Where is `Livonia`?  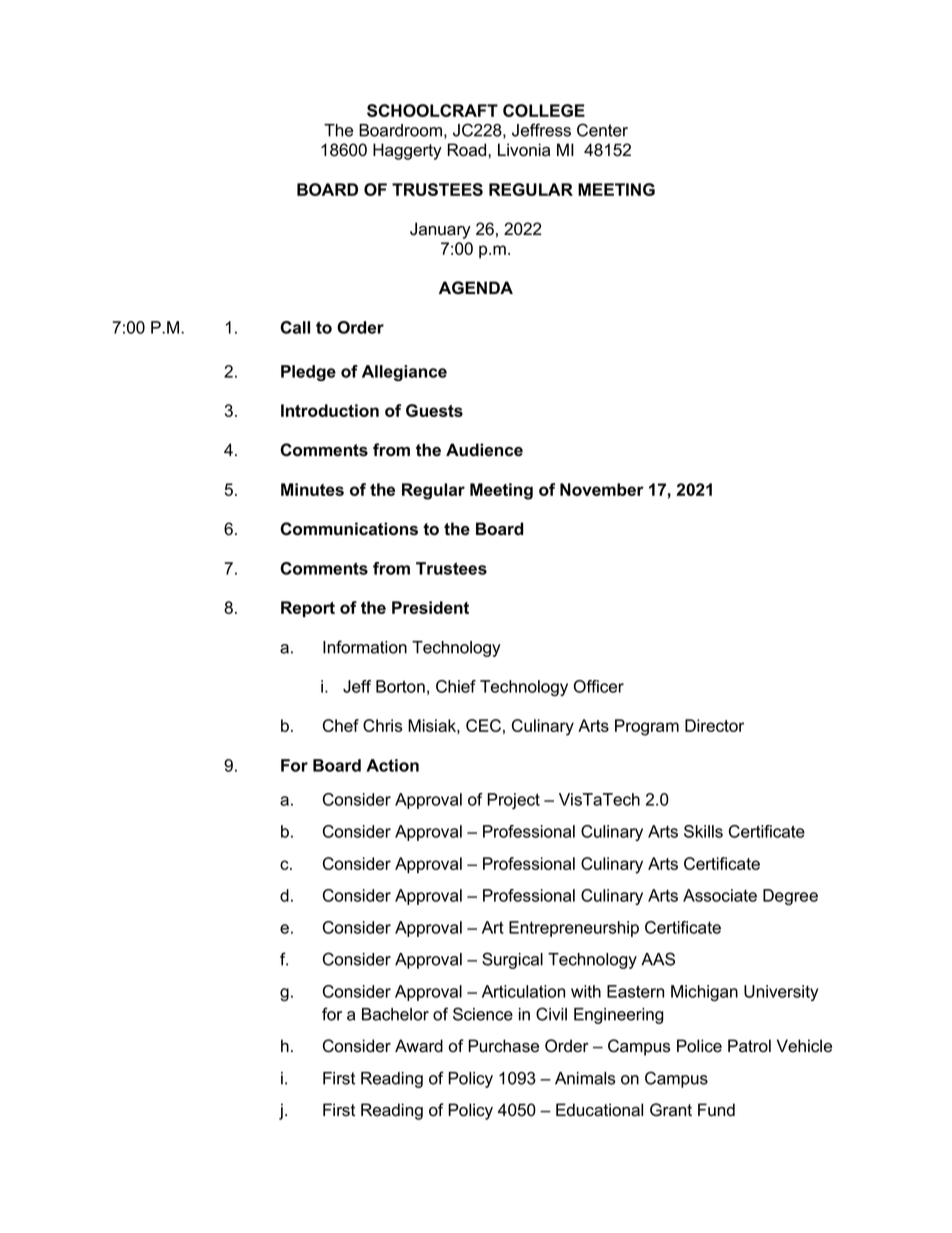
Livonia is located at coordinates (524, 150).
